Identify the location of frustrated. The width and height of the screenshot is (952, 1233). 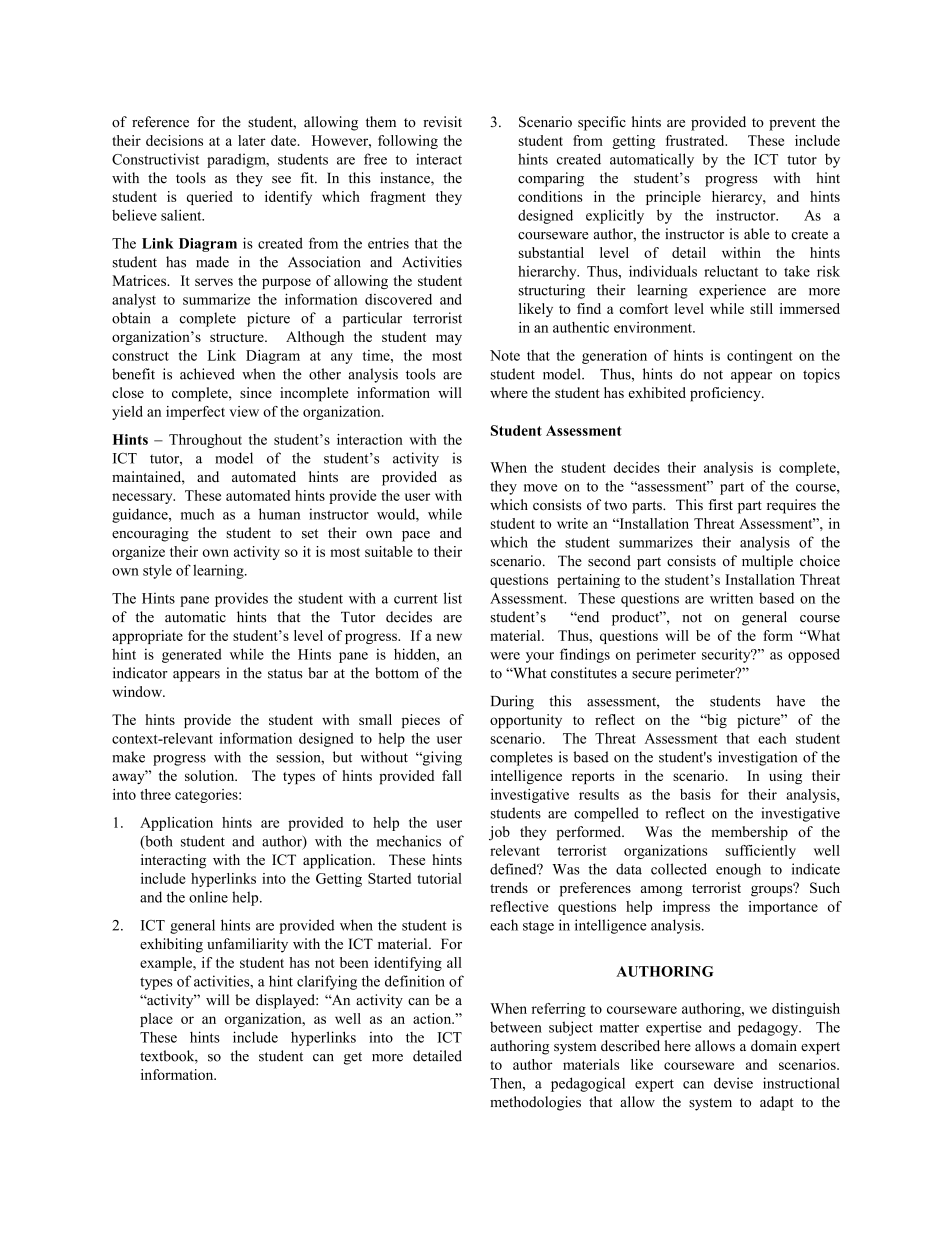
(696, 140).
